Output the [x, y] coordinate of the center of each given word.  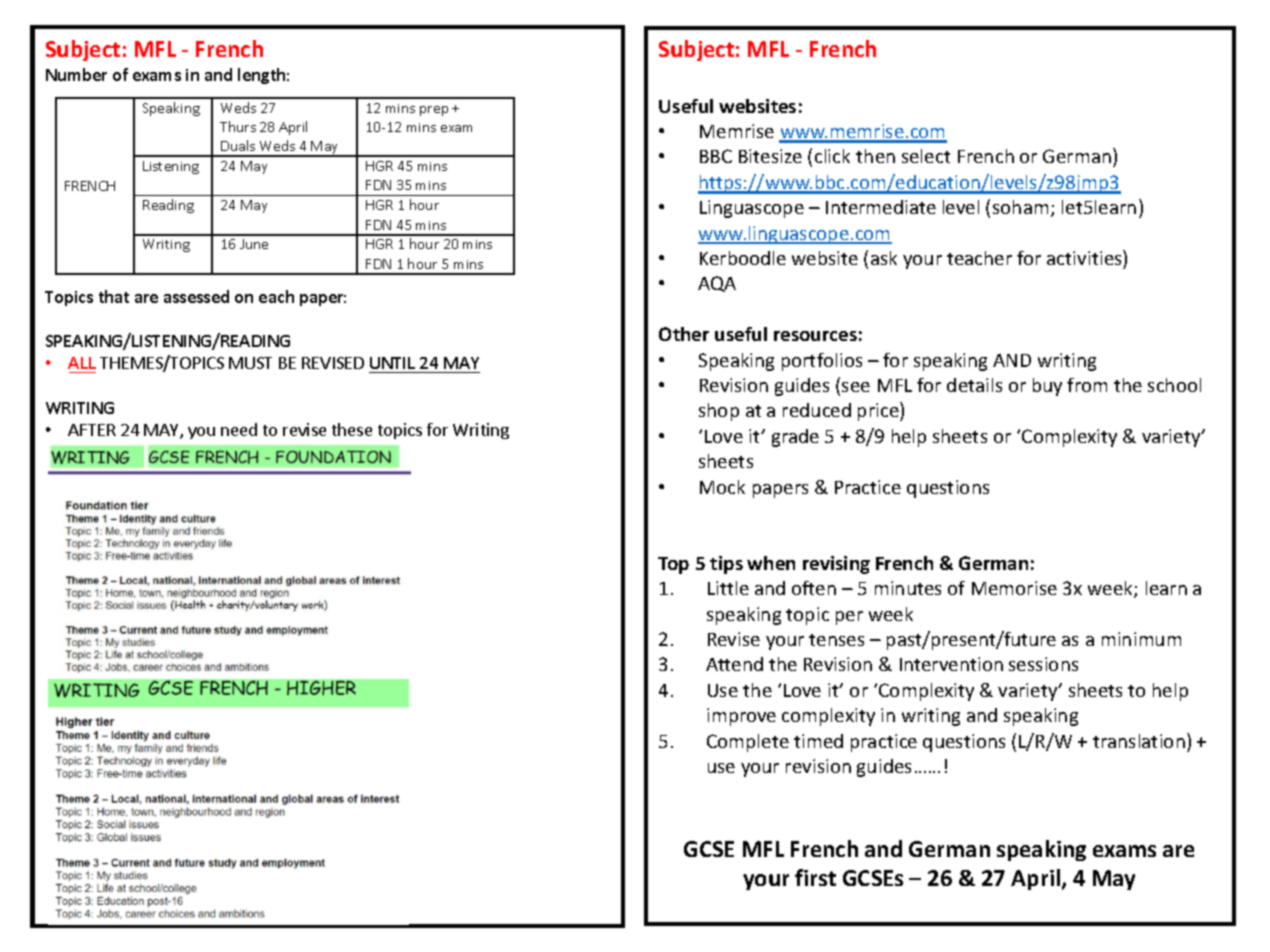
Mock [722, 487]
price [879, 411]
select [926, 156]
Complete [748, 743]
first [815, 877]
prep [434, 111]
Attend [734, 664]
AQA [717, 284]
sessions [1043, 664]
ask [884, 258]
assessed [196, 296]
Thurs [238, 126]
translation [1139, 741]
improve [741, 717]
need [239, 429]
